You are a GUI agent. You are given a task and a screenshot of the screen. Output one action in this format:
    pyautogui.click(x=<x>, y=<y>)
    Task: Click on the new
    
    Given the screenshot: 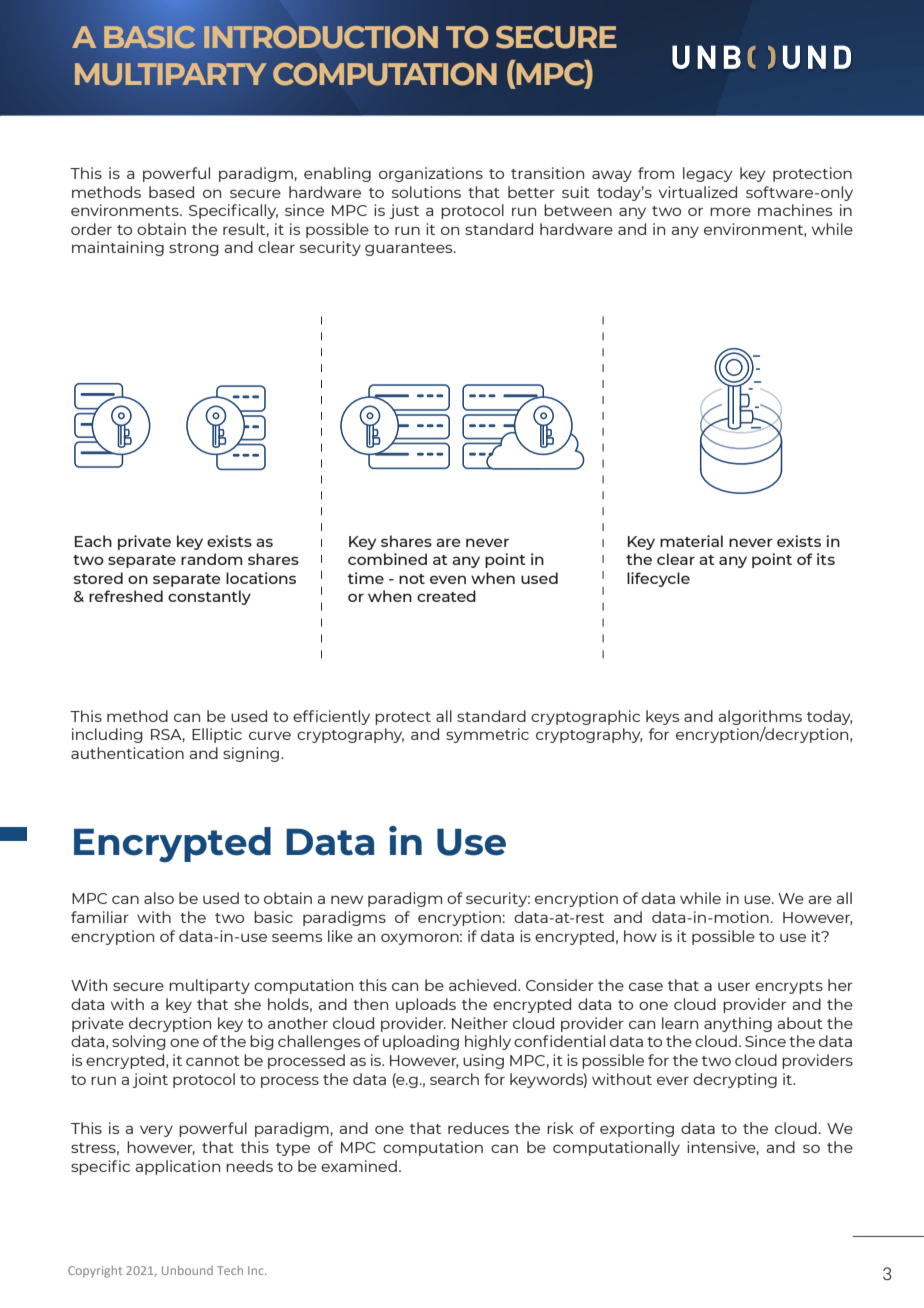 What is the action you would take?
    pyautogui.click(x=347, y=899)
